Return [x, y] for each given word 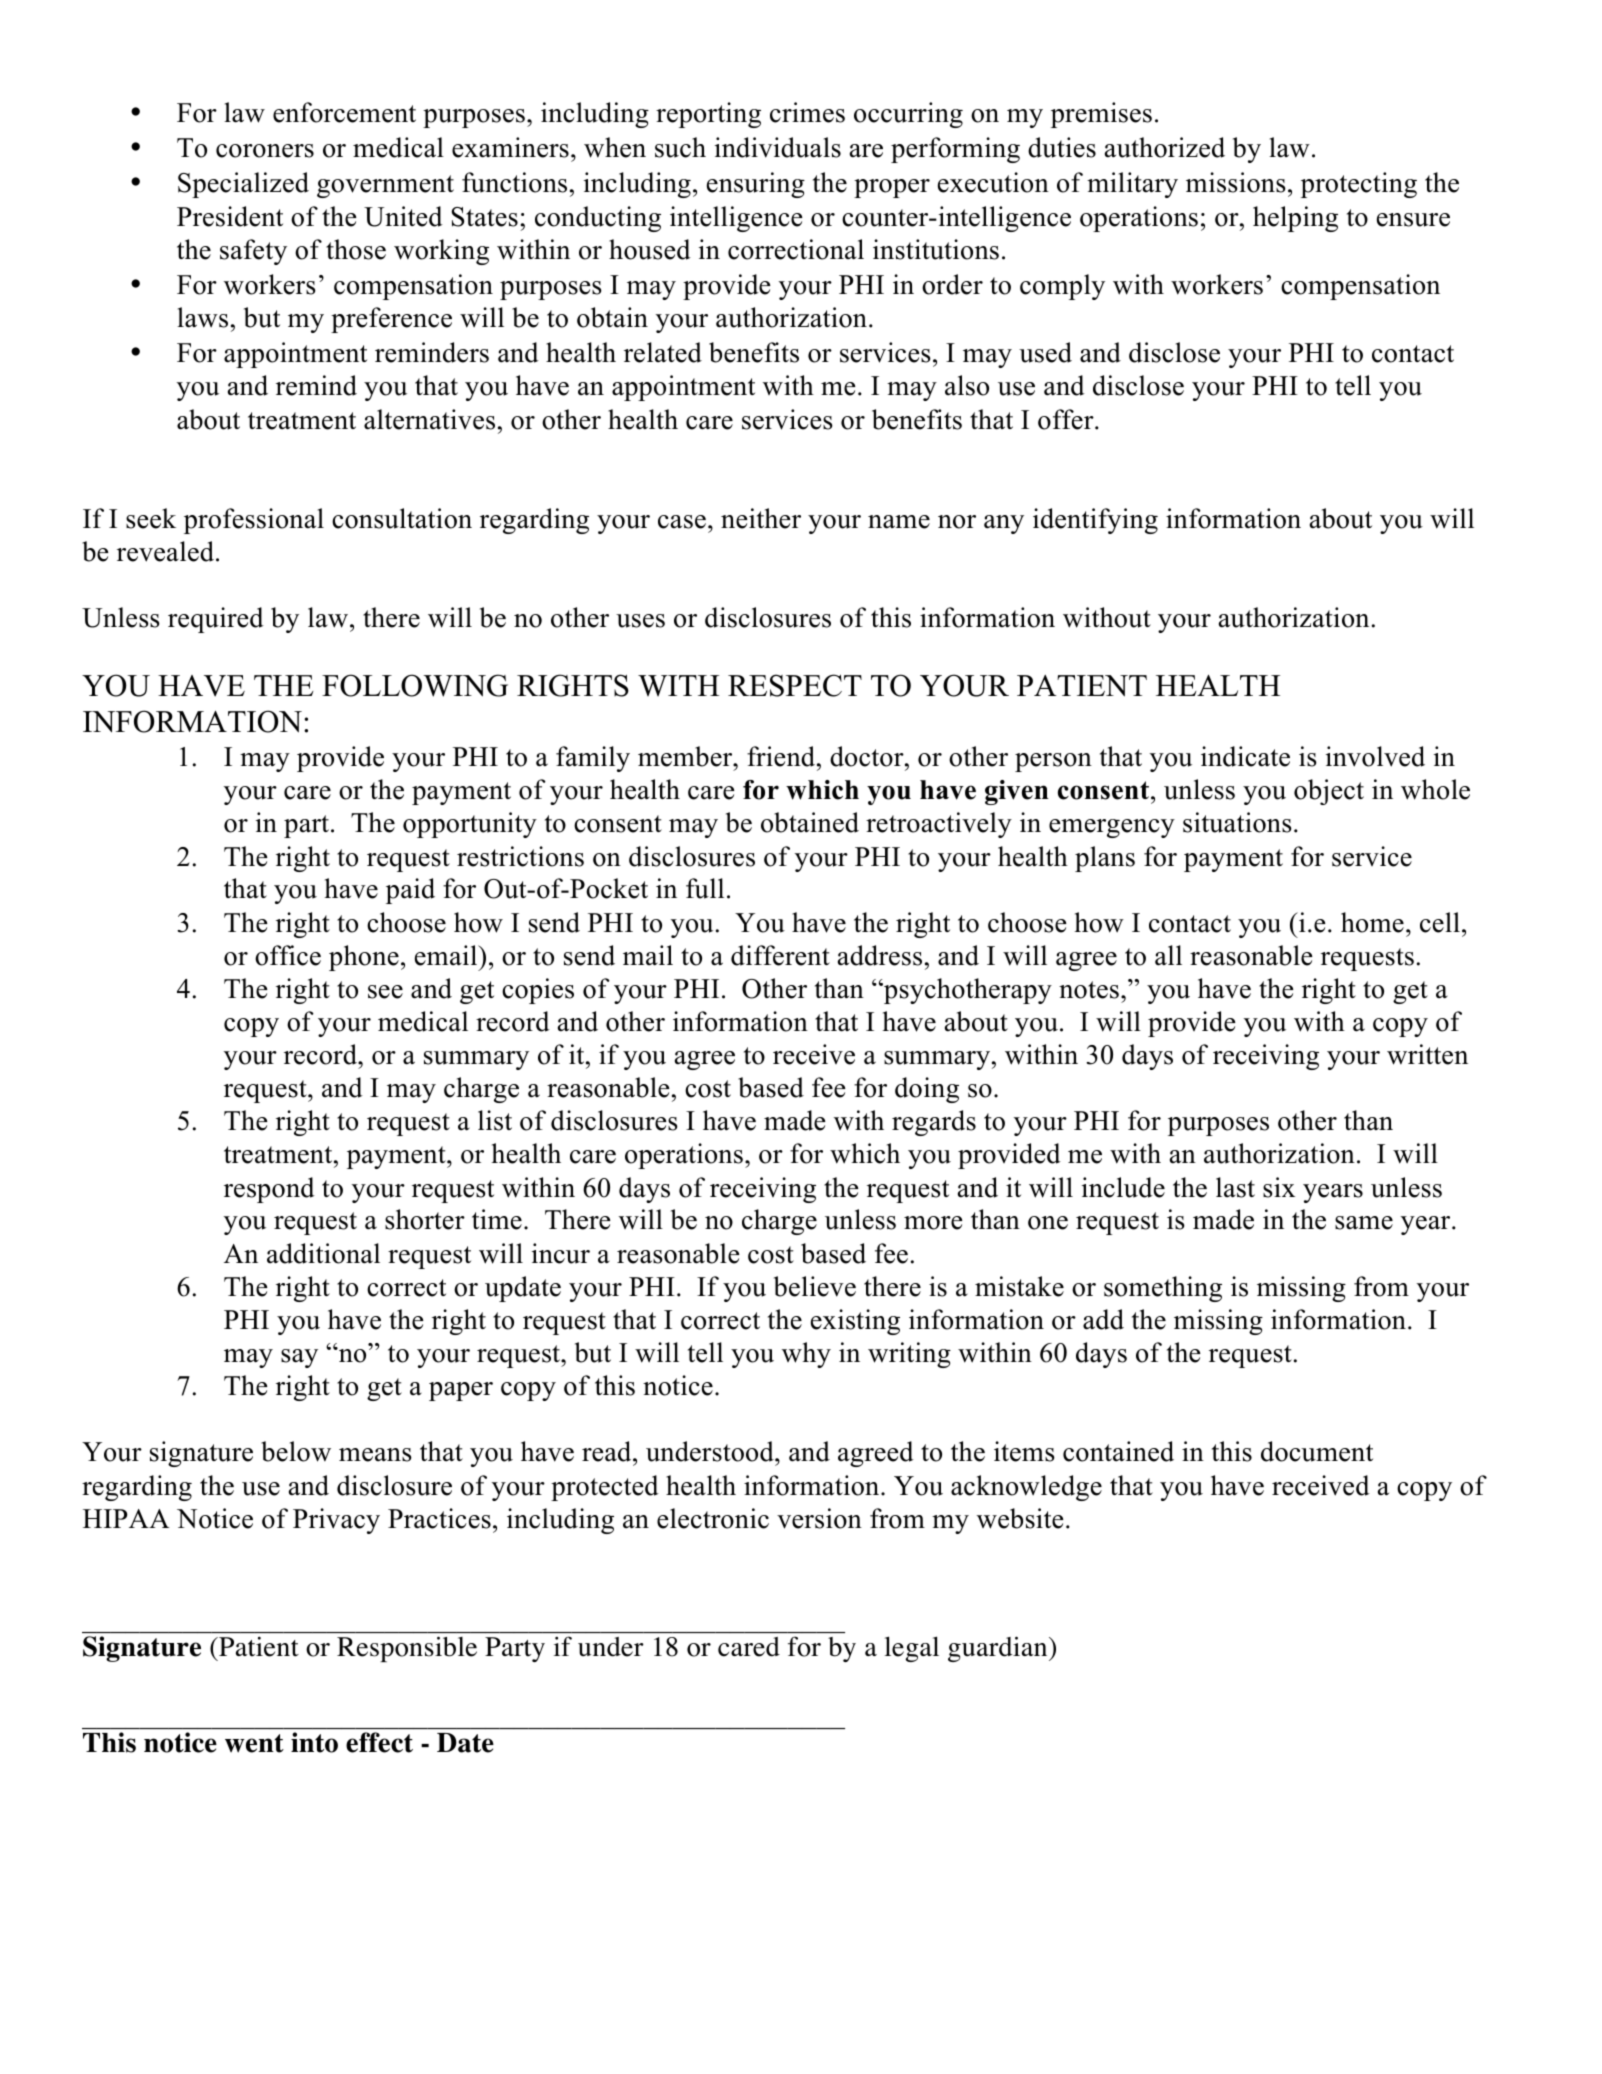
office [288, 955]
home [1372, 922]
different [780, 955]
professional [254, 521]
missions [1236, 182]
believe [815, 1286]
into [314, 1742]
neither [761, 518]
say [299, 1358]
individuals [778, 147]
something [1163, 1289]
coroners [265, 151]
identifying [1095, 521]
